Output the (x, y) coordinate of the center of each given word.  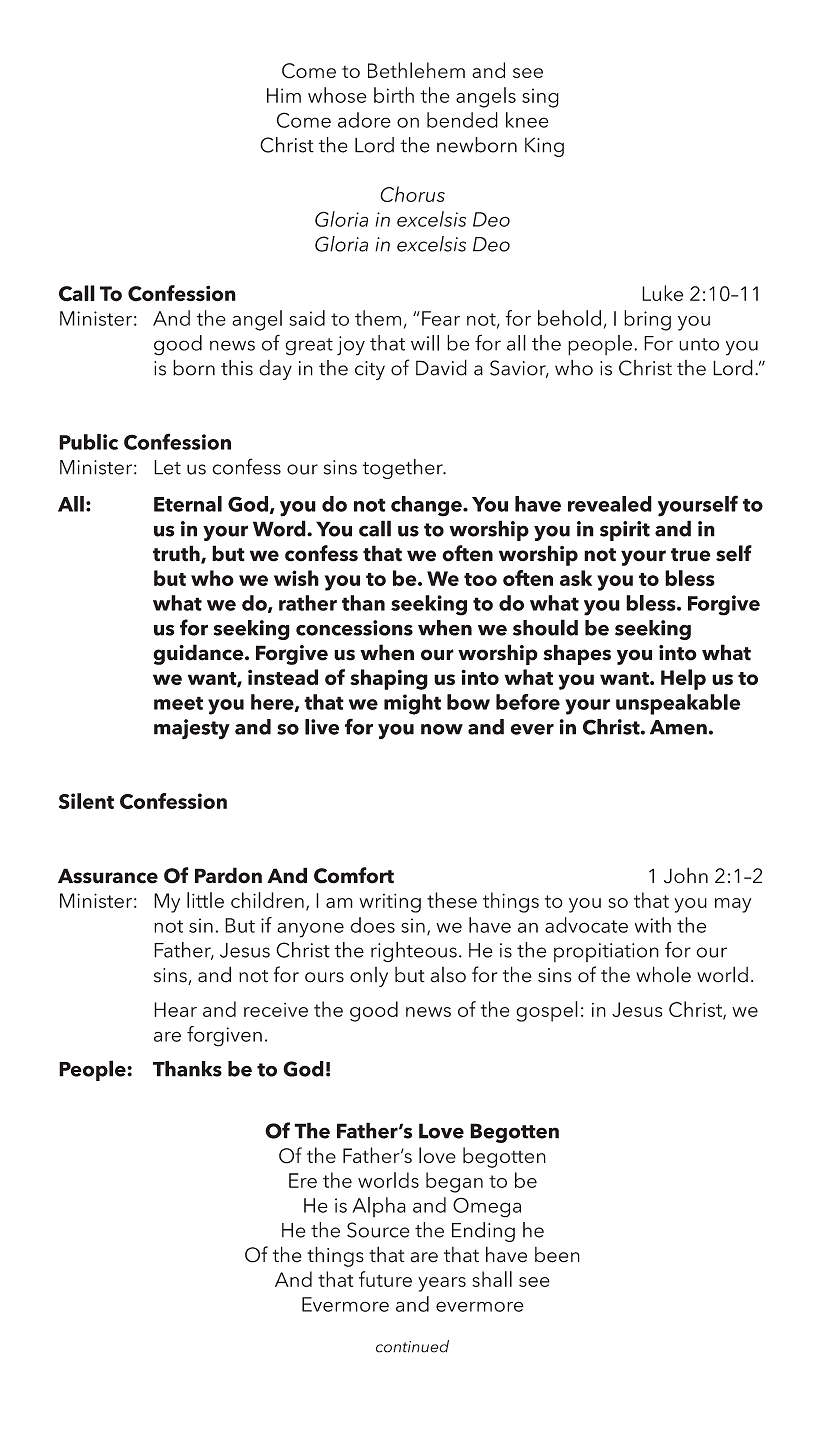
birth (394, 95)
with (653, 925)
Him (284, 95)
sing (540, 98)
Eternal (188, 504)
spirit (625, 531)
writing (390, 903)
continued (412, 1346)
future (385, 1279)
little (205, 900)
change (427, 506)
